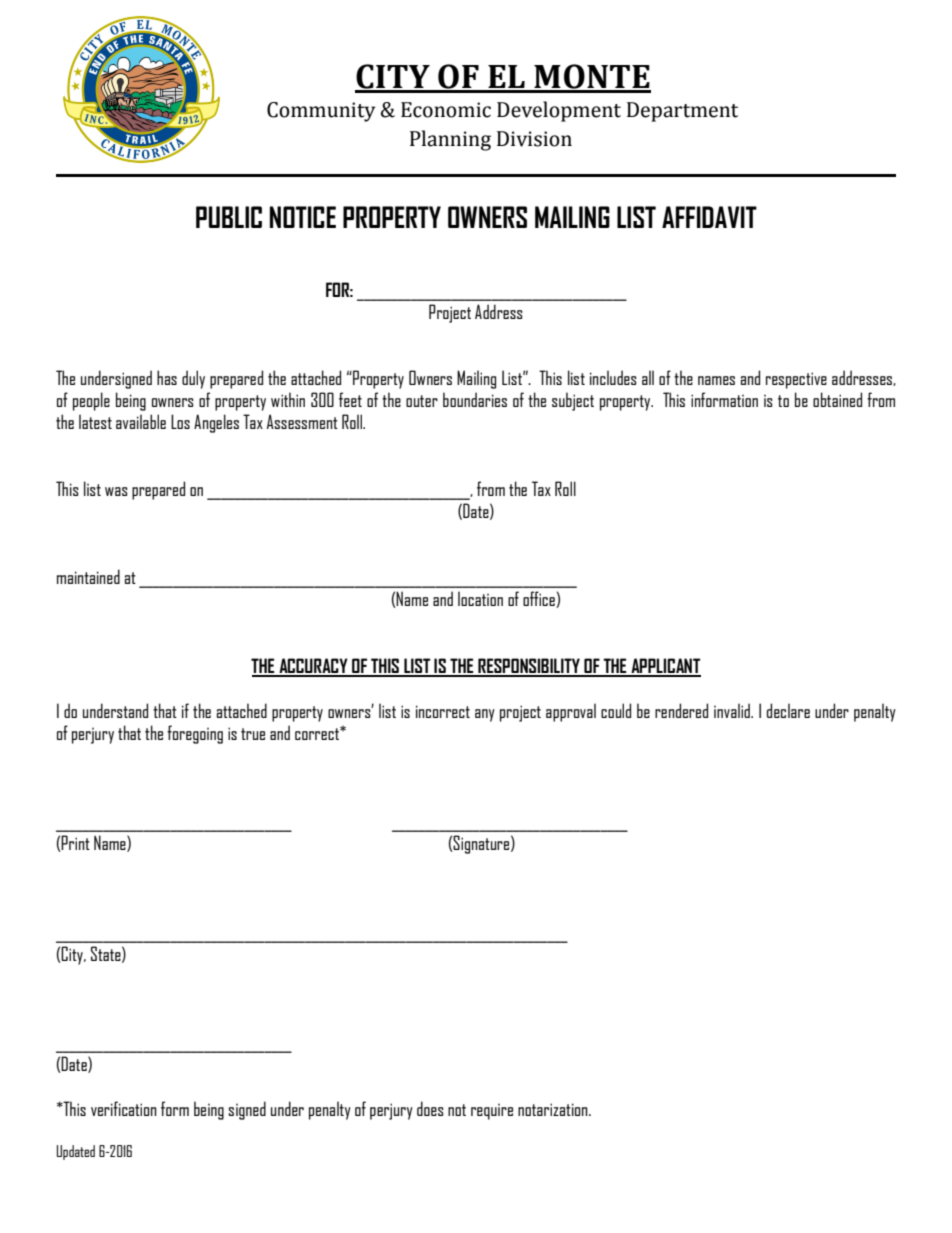 This screenshot has width=952, height=1233. I want to click on verification, so click(124, 1108).
